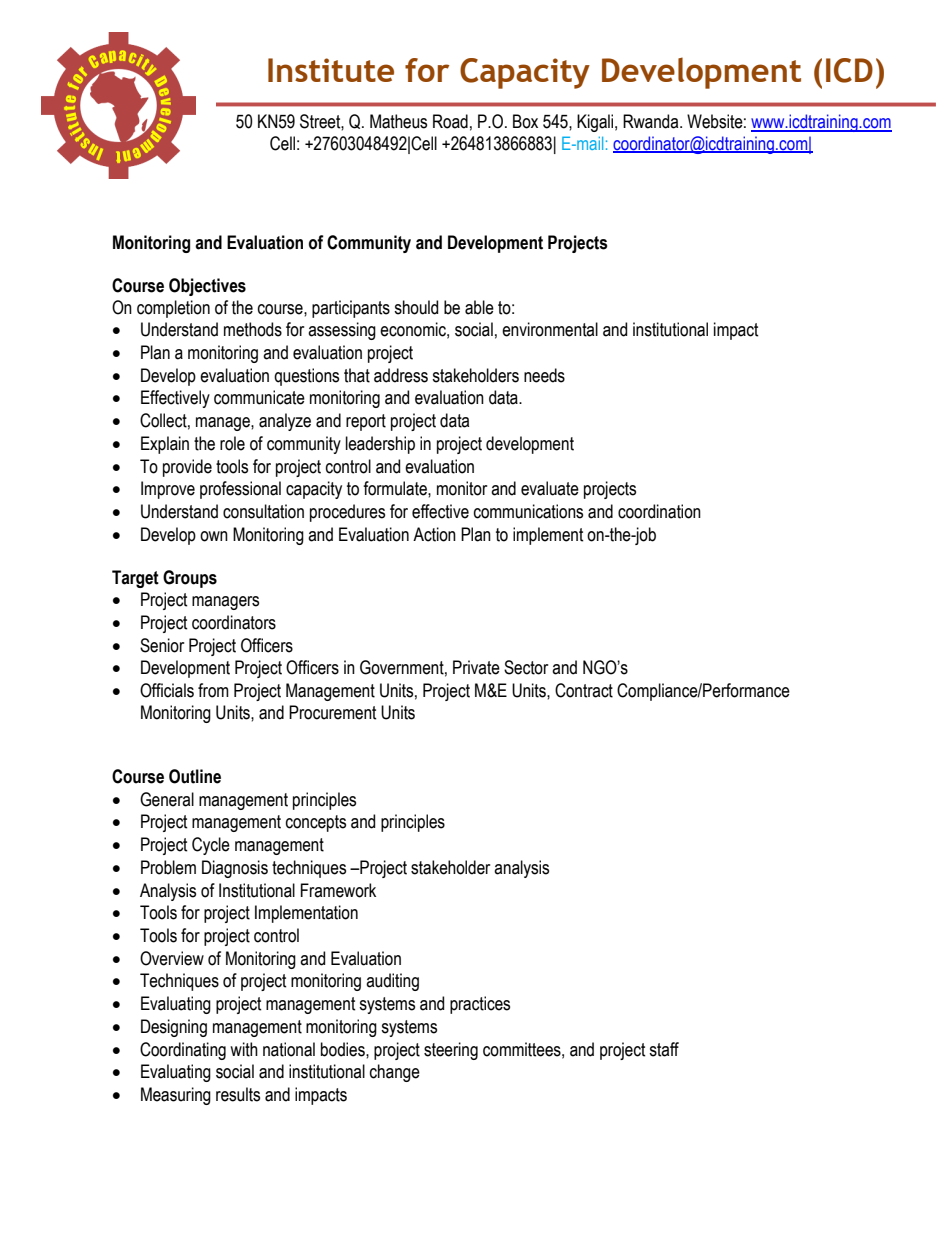 The height and width of the screenshot is (1233, 952). I want to click on Road, so click(450, 121).
